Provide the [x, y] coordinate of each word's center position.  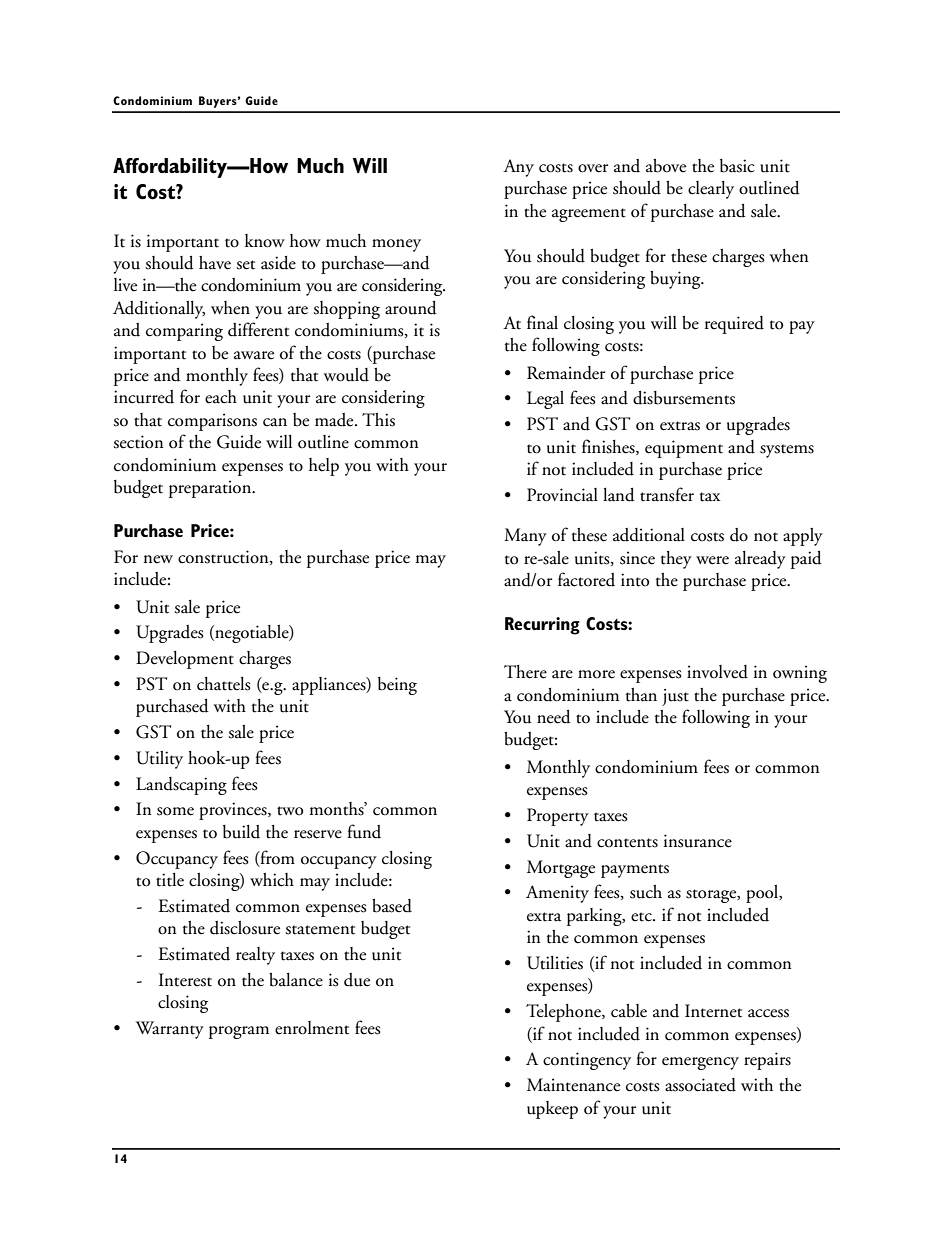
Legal [545, 400]
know [265, 241]
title [170, 880]
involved [717, 672]
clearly [711, 190]
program [239, 1032]
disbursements [684, 398]
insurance [698, 841]
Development [185, 660]
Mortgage [561, 869]
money [396, 245]
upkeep [552, 1110]
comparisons [212, 422]
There [525, 672]
